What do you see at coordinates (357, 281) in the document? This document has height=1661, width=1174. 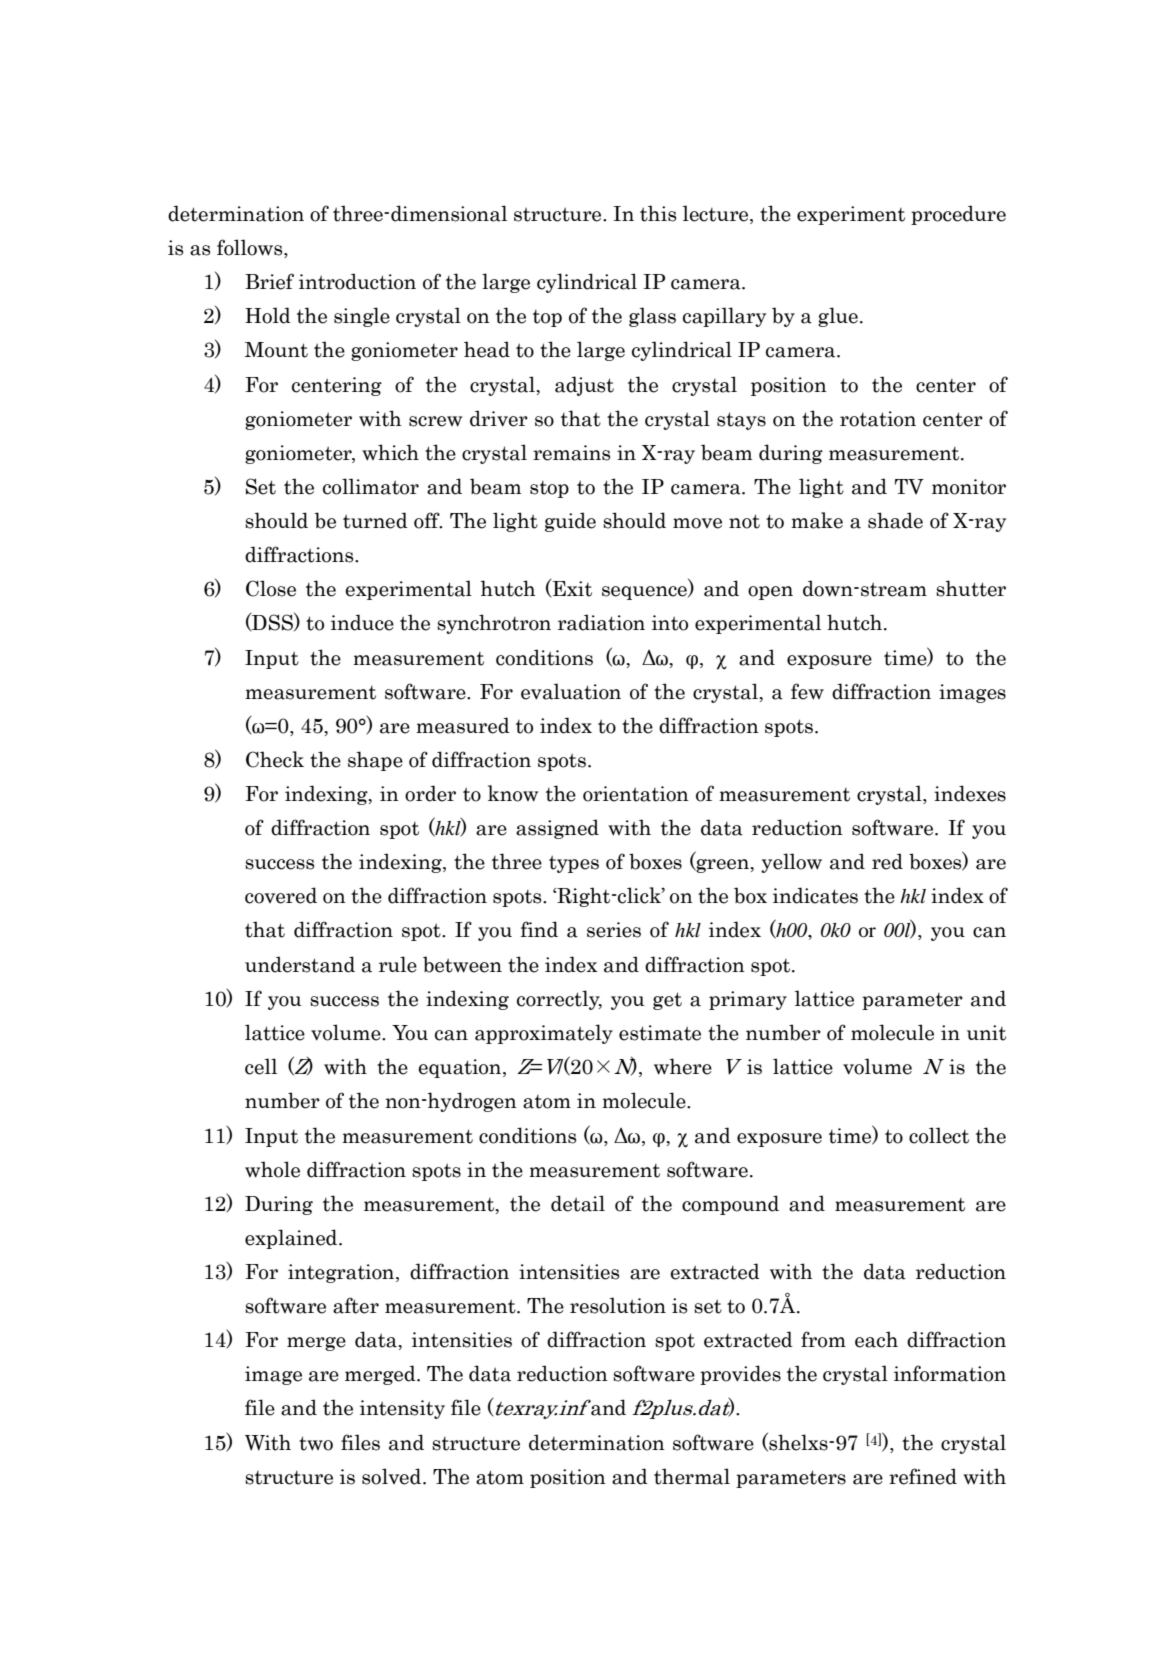 I see `introduction` at bounding box center [357, 281].
